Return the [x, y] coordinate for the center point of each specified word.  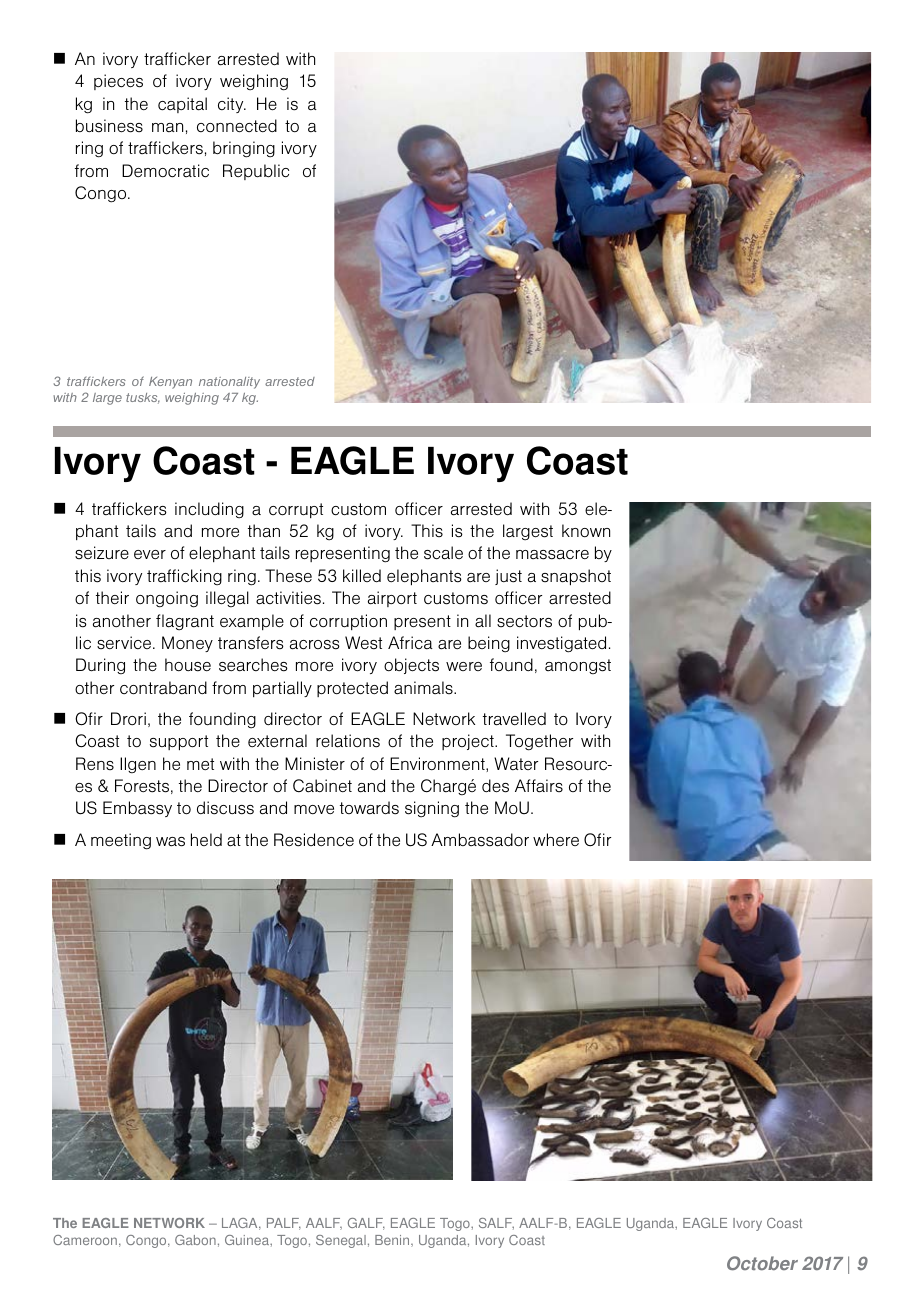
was [170, 842]
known [586, 531]
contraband [163, 688]
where [556, 839]
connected [237, 126]
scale [443, 553]
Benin [393, 1241]
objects [411, 666]
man [167, 127]
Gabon [195, 1240]
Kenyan [170, 383]
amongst [578, 666]
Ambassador [480, 840]
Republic [256, 172]
